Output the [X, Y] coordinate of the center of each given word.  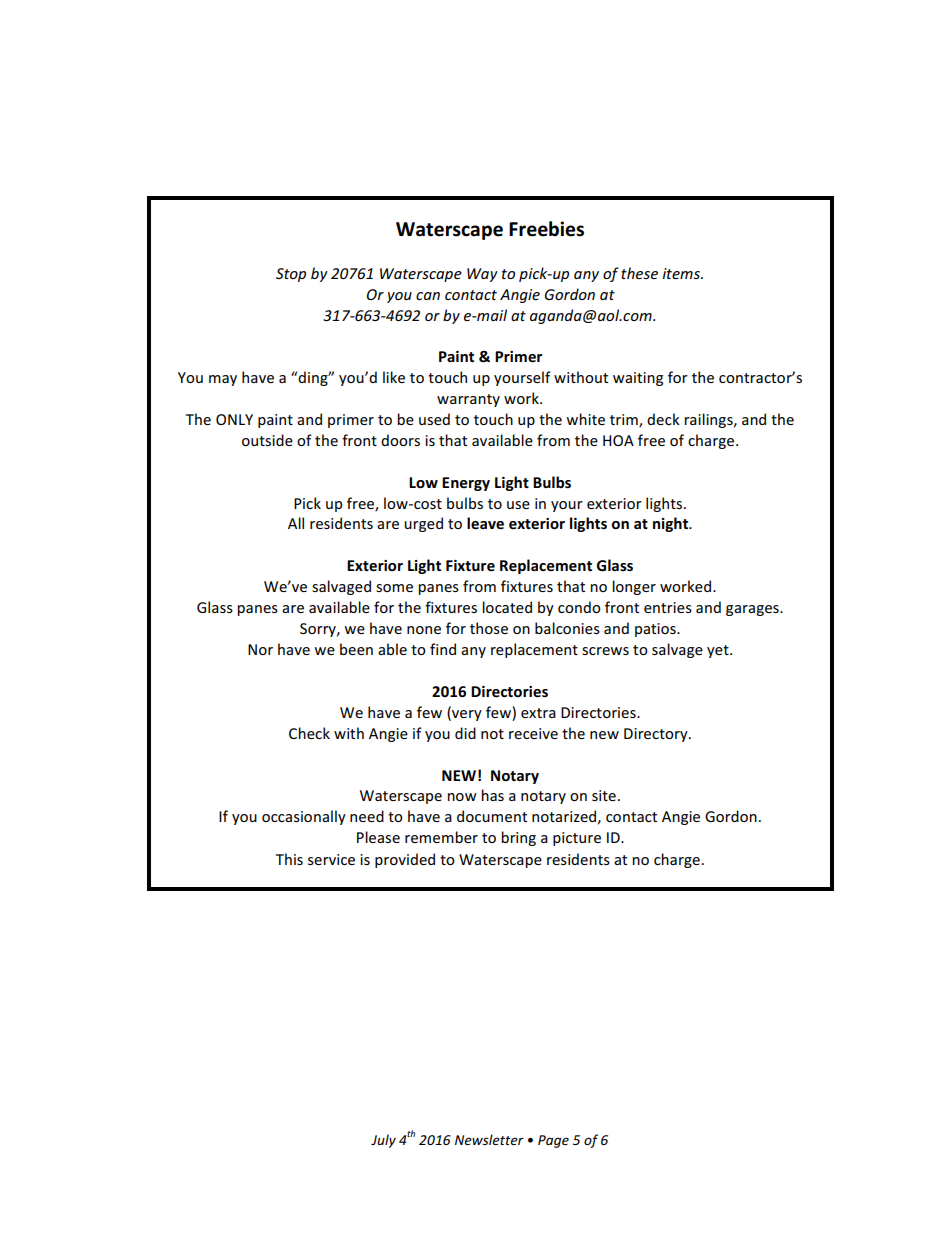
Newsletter [489, 1139]
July [383, 1141]
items [682, 273]
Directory [657, 735]
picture [577, 839]
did [465, 733]
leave [485, 523]
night [672, 524]
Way [482, 275]
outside [267, 440]
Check [309, 733]
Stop [291, 275]
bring [518, 838]
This [289, 859]
